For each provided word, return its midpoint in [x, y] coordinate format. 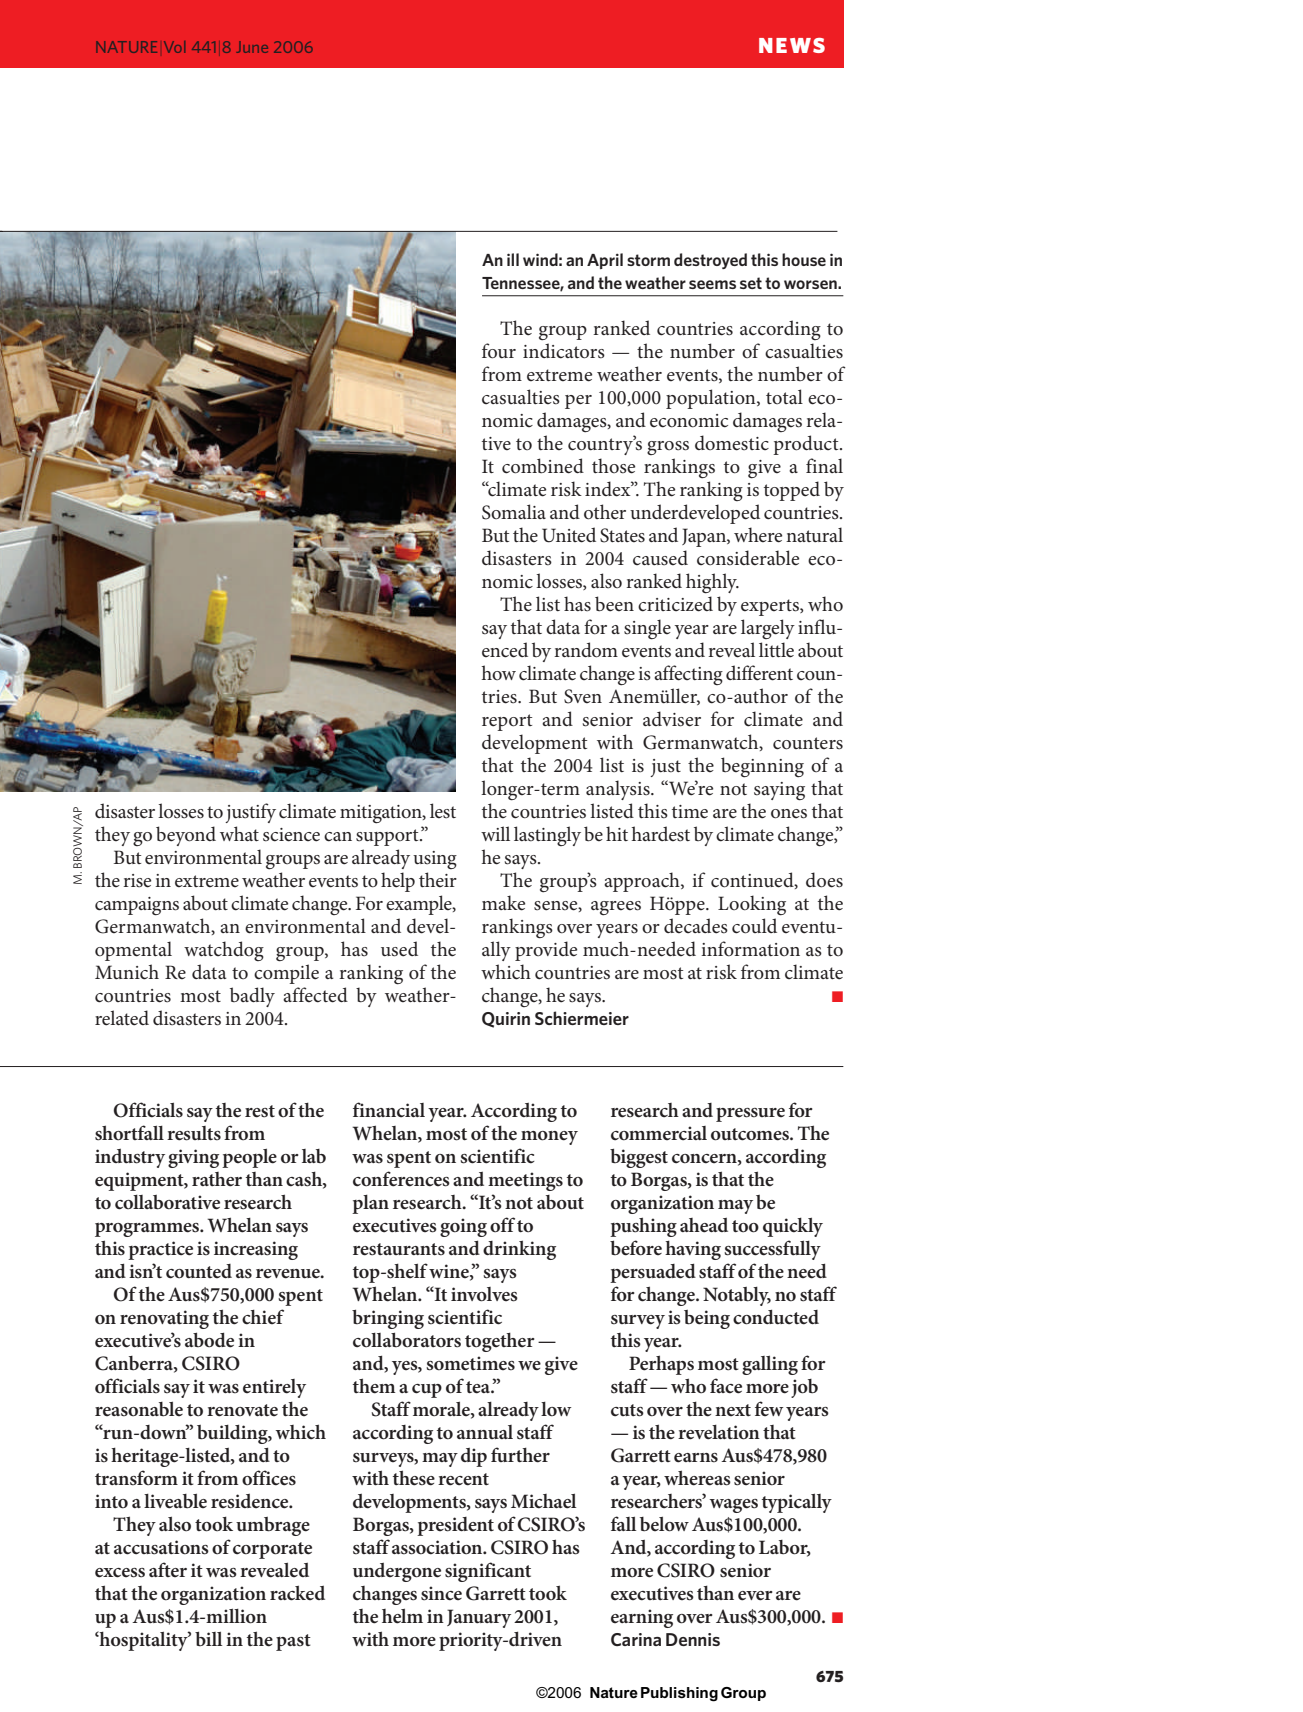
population [712, 399]
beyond [186, 836]
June [252, 47]
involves [484, 1294]
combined [543, 466]
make [503, 903]
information [750, 949]
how [499, 672]
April [605, 261]
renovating [164, 1319]
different [759, 673]
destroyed [710, 261]
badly [252, 997]
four [499, 351]
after [168, 1569]
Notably [737, 1296]
